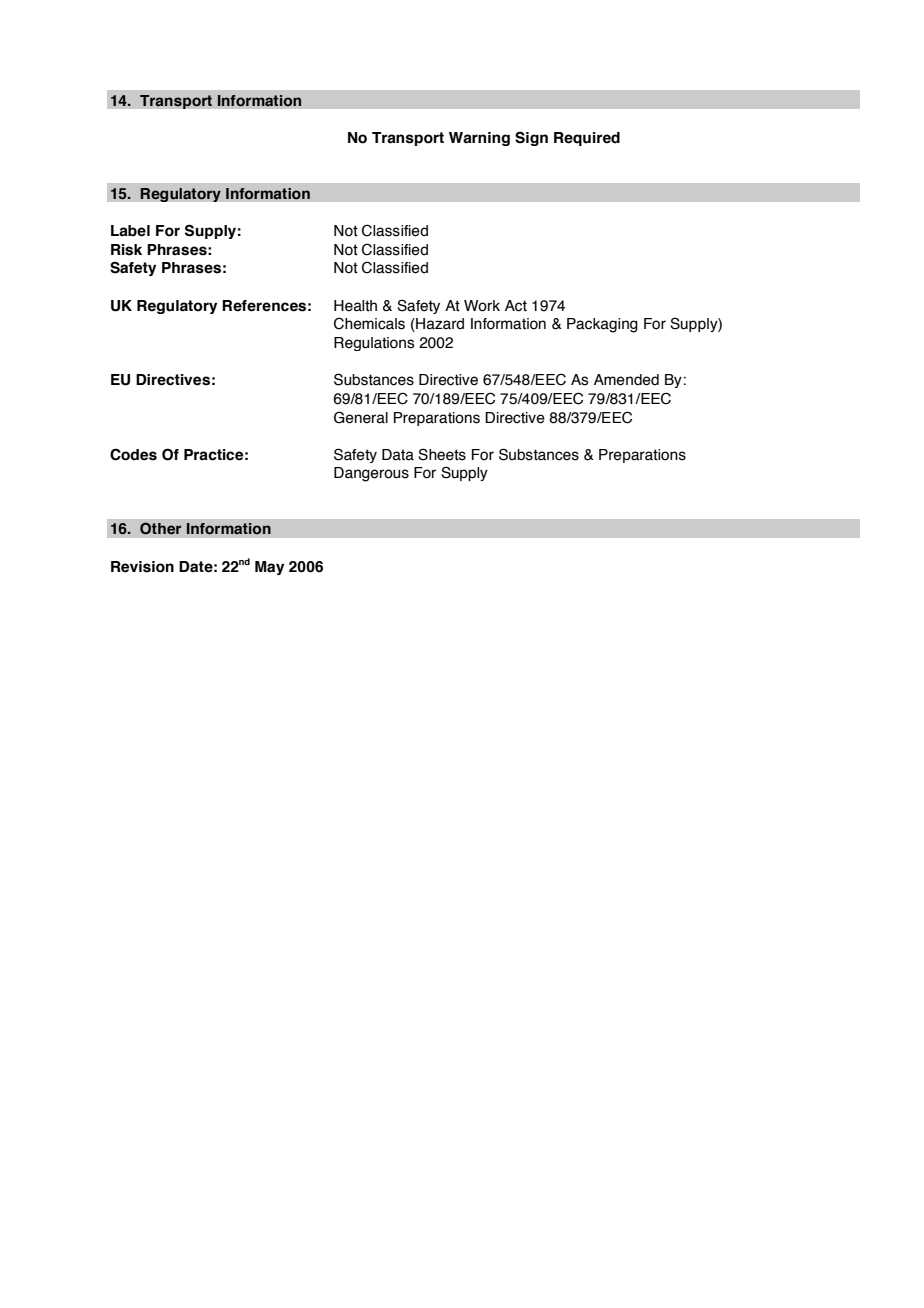 This screenshot has height=1308, width=924. I want to click on Warning, so click(479, 139).
